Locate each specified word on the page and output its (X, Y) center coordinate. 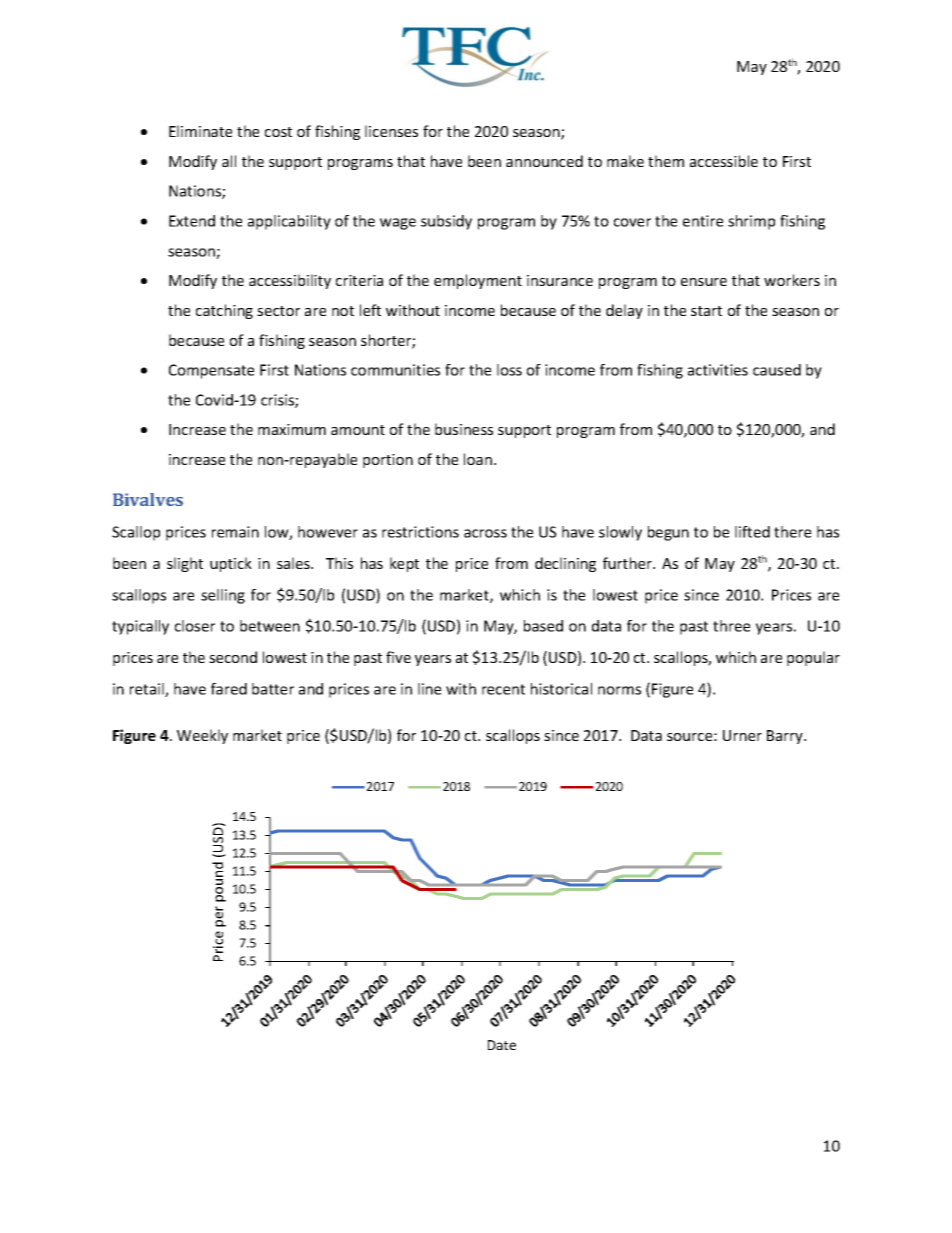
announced (544, 161)
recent (503, 689)
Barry (786, 737)
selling (223, 596)
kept (404, 564)
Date (502, 1045)
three (731, 626)
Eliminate (200, 131)
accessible (724, 161)
